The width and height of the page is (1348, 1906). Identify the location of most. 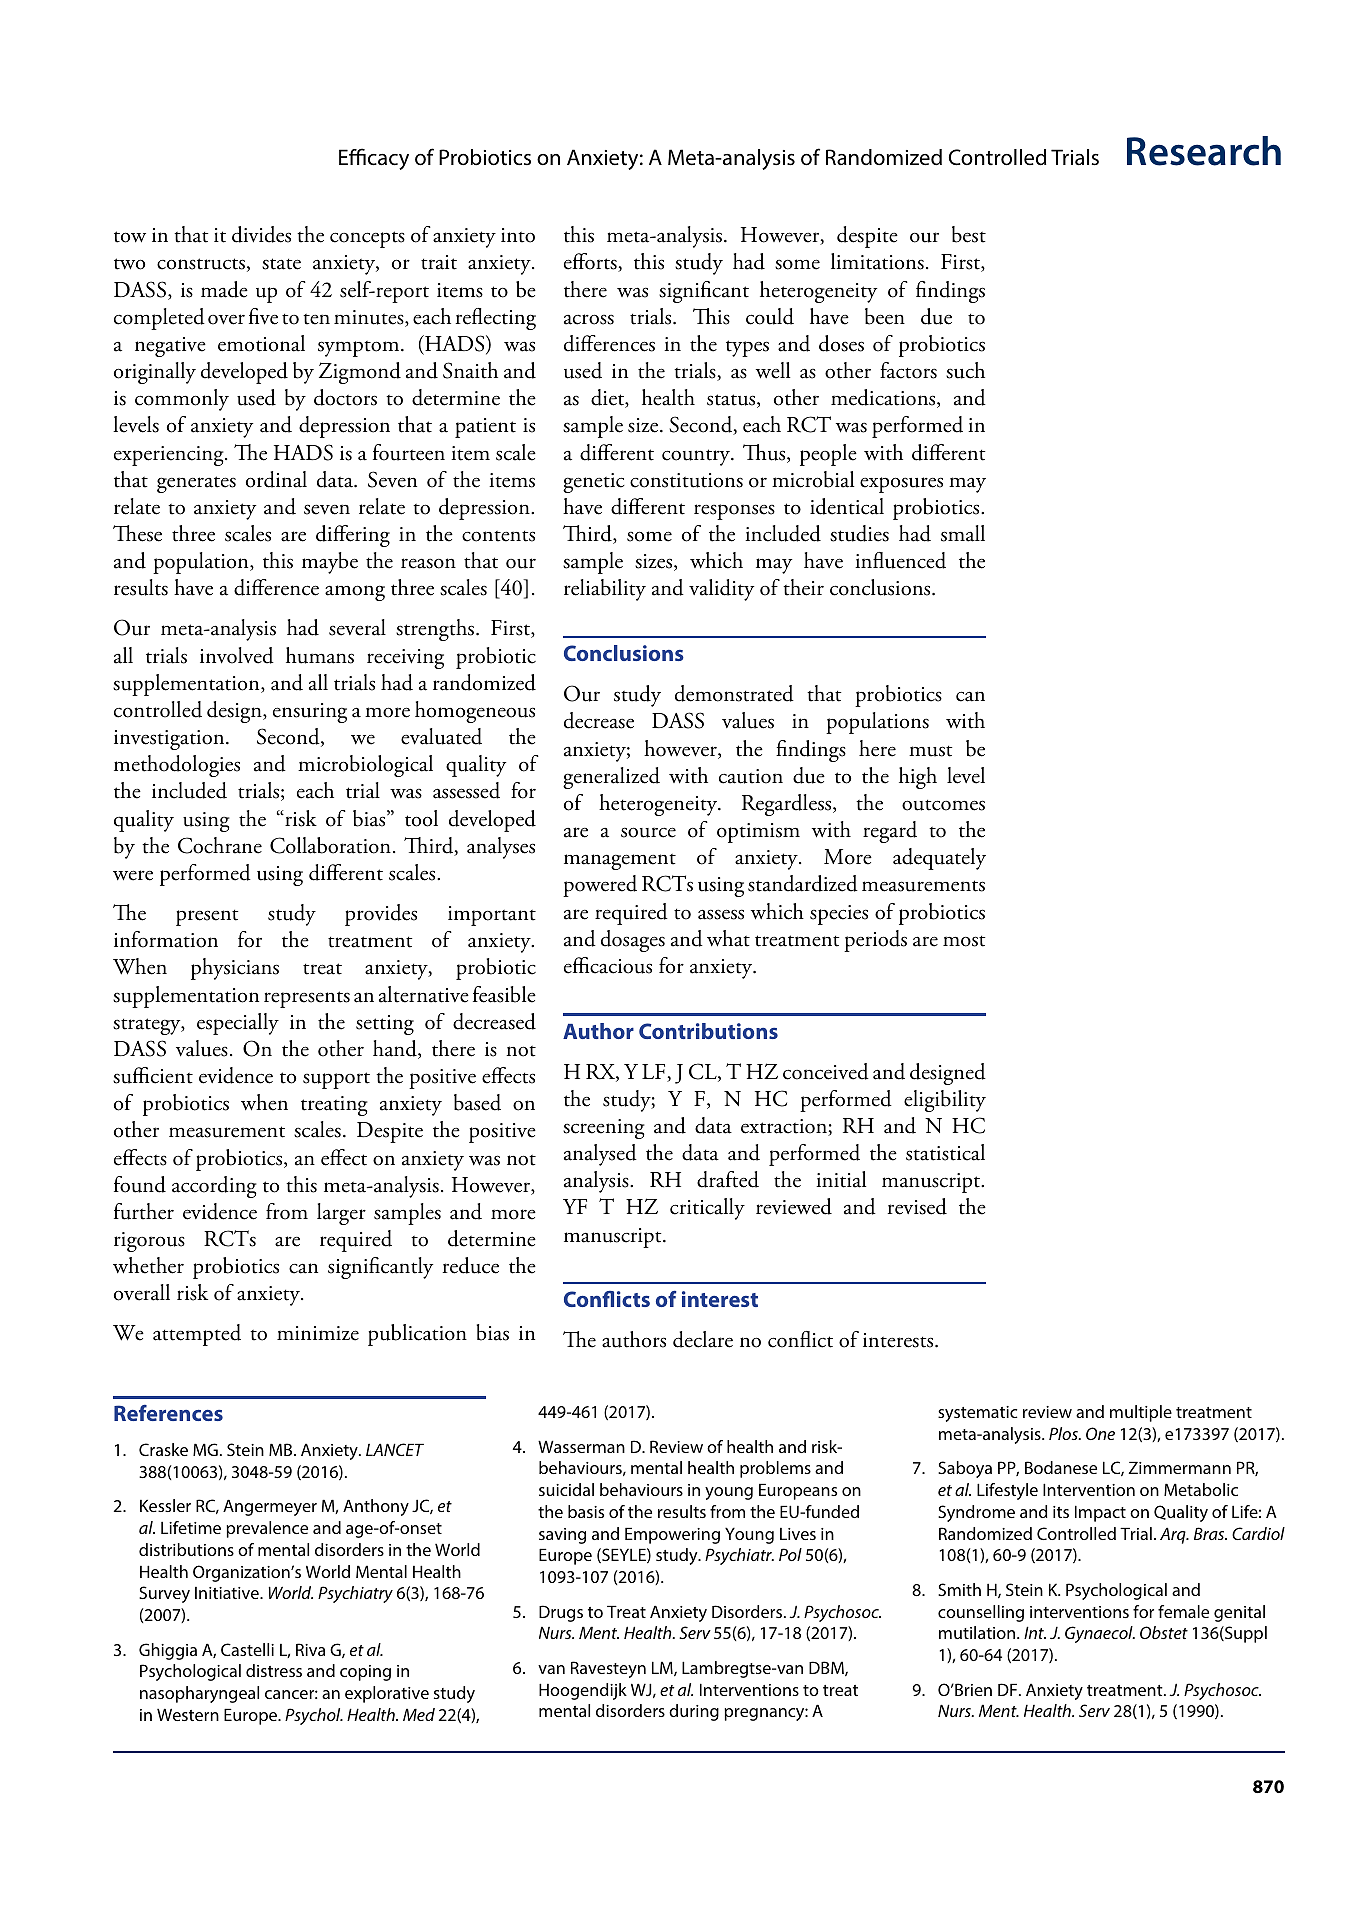
(964, 941).
